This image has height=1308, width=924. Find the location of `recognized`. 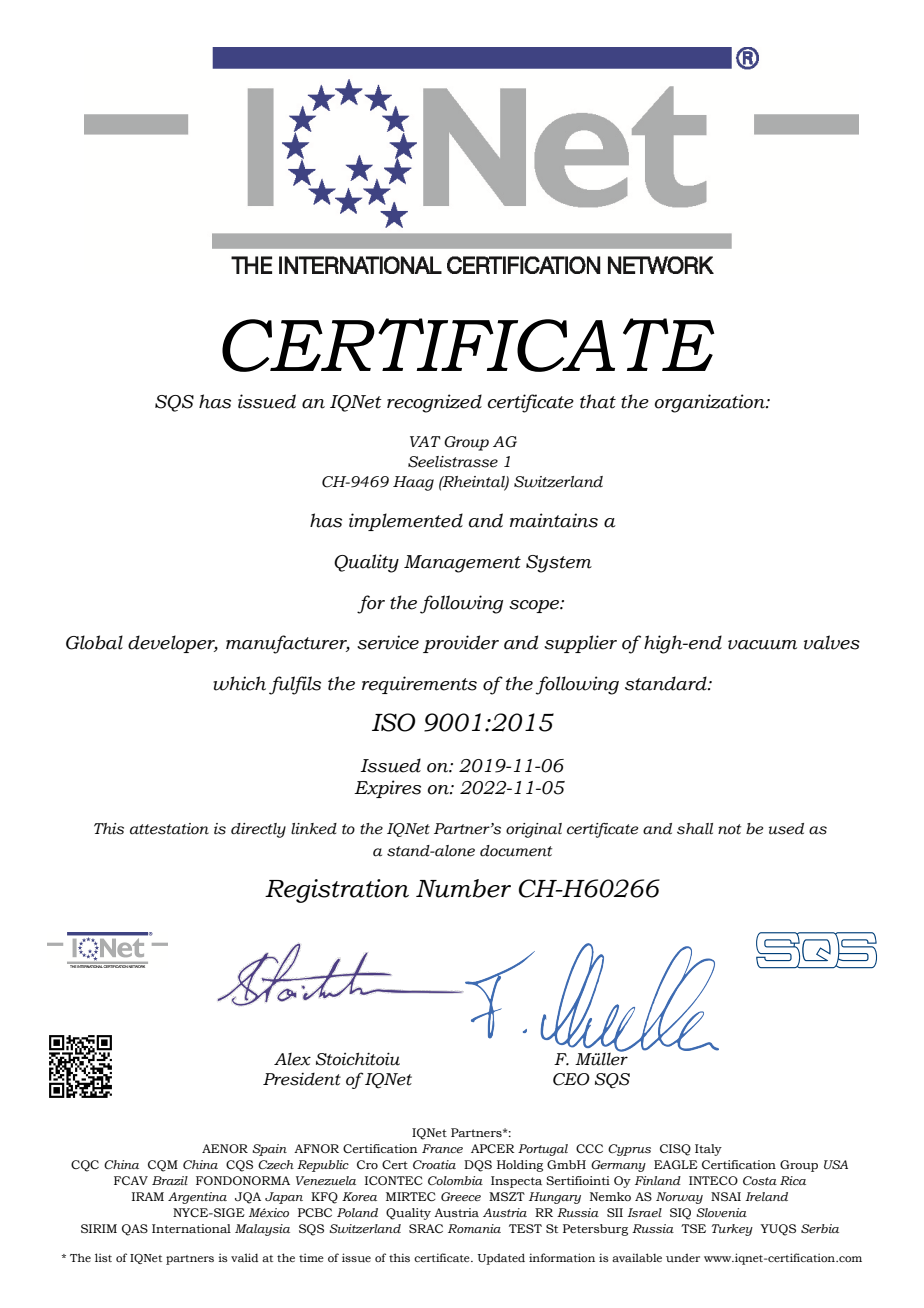

recognized is located at coordinates (434, 403).
